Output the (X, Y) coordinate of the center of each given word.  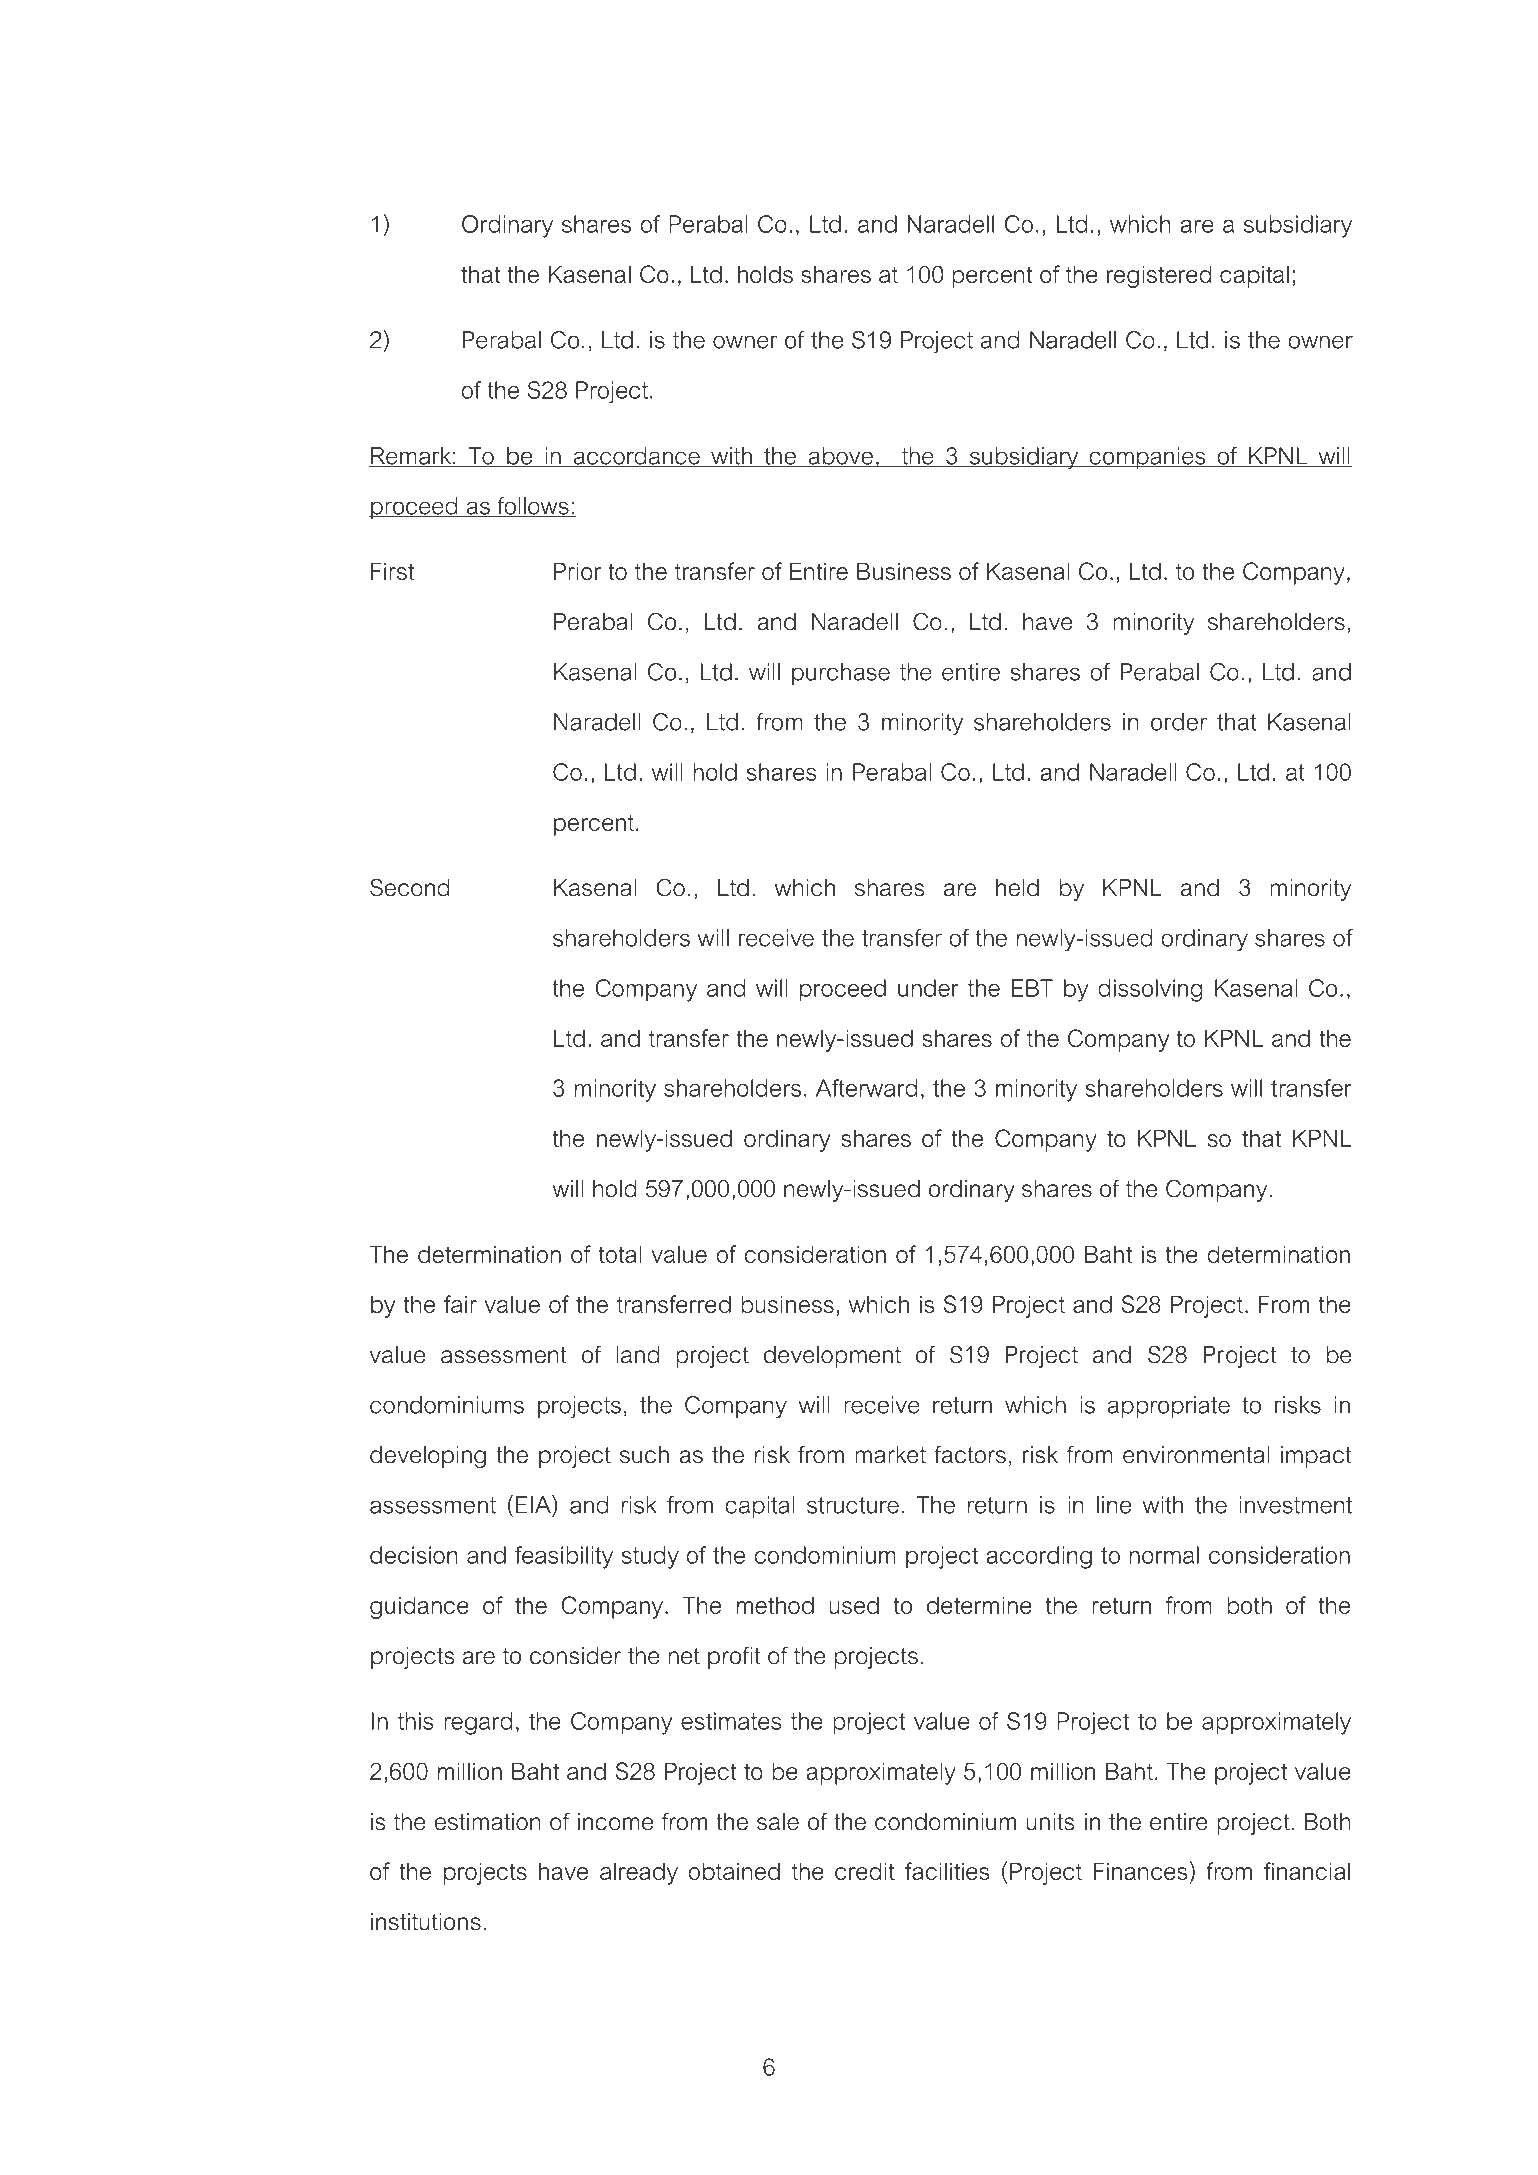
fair (460, 1304)
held (1017, 888)
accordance (636, 457)
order (1179, 722)
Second (409, 887)
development (832, 1357)
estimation (487, 1822)
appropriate (1169, 1407)
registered (1159, 276)
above (840, 457)
